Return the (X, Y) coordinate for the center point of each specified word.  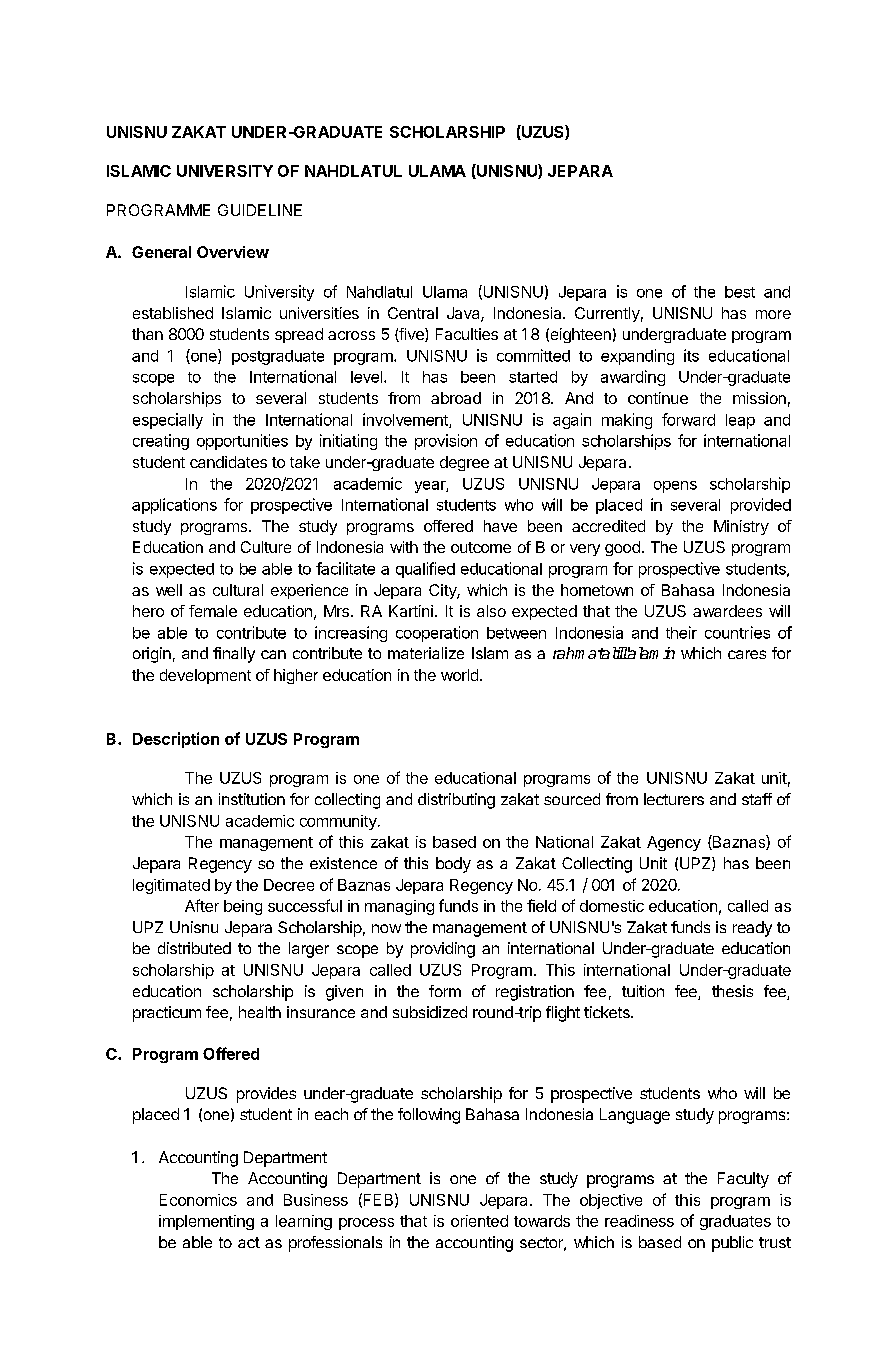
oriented (479, 1221)
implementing (206, 1222)
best (740, 292)
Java (464, 314)
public (732, 1244)
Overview (233, 252)
